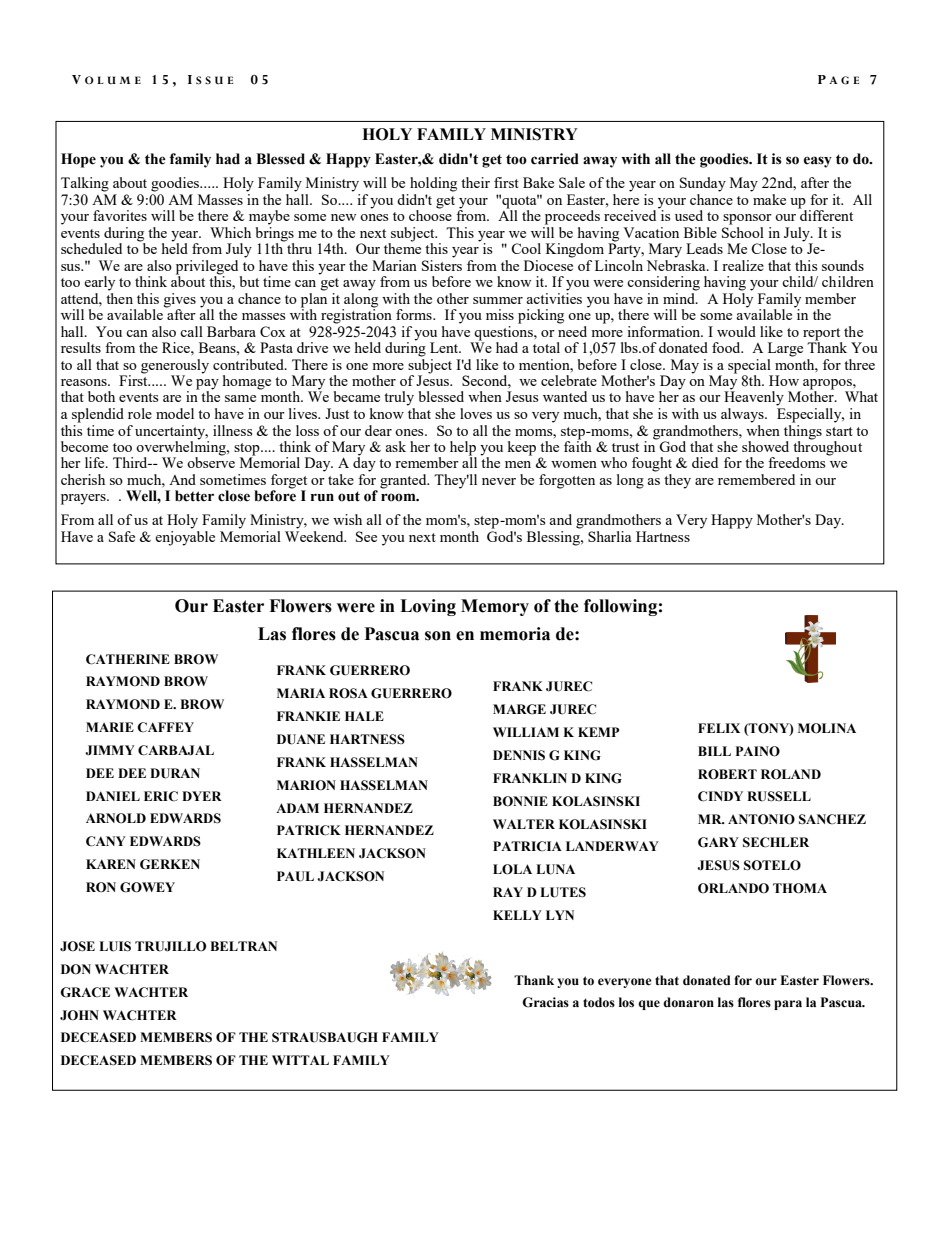 This image has width=952, height=1233. What do you see at coordinates (779, 796) in the image?
I see `RUSSELL` at bounding box center [779, 796].
